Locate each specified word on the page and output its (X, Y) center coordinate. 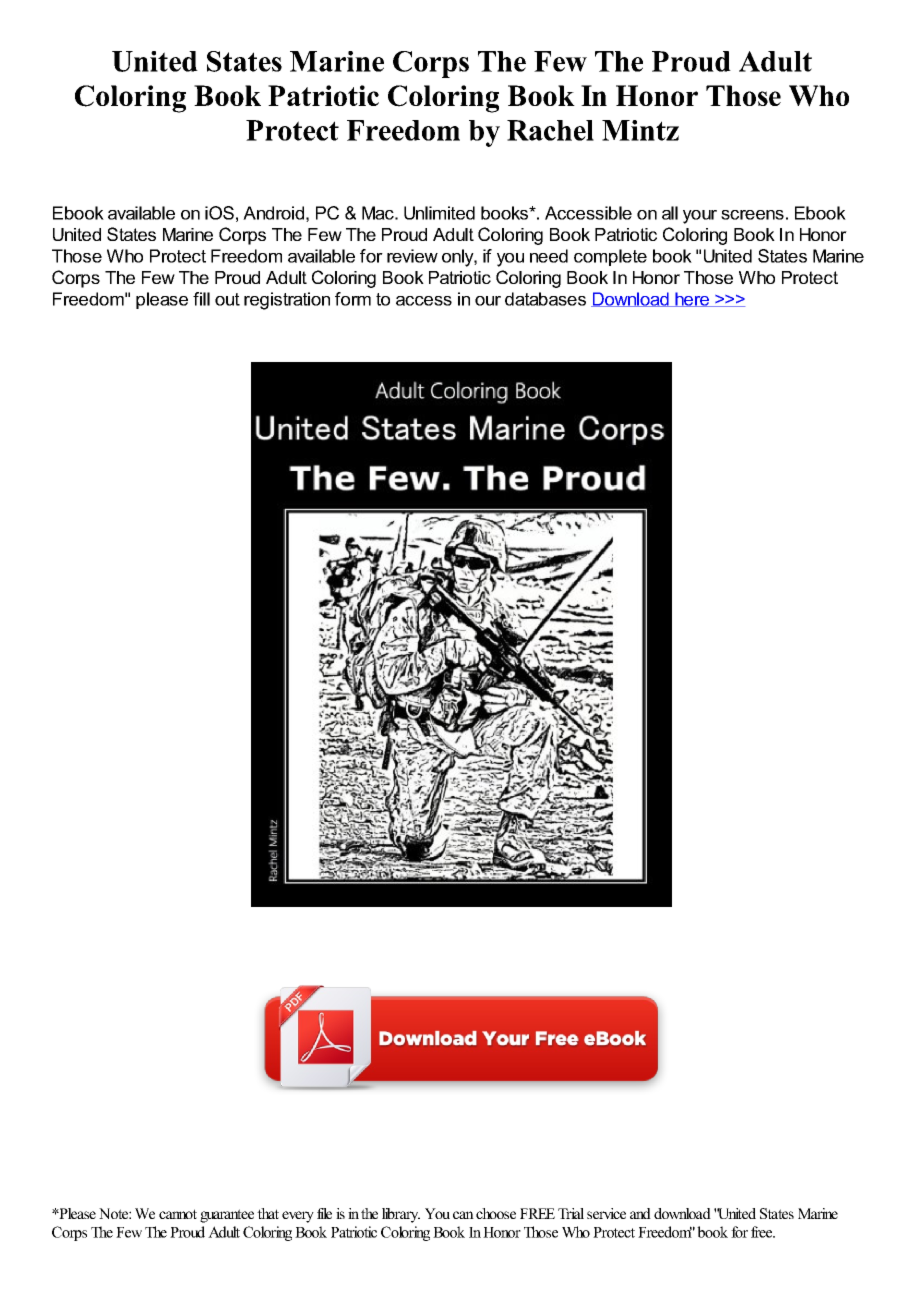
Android (273, 213)
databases (545, 299)
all (670, 213)
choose (496, 1213)
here (692, 299)
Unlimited (439, 213)
